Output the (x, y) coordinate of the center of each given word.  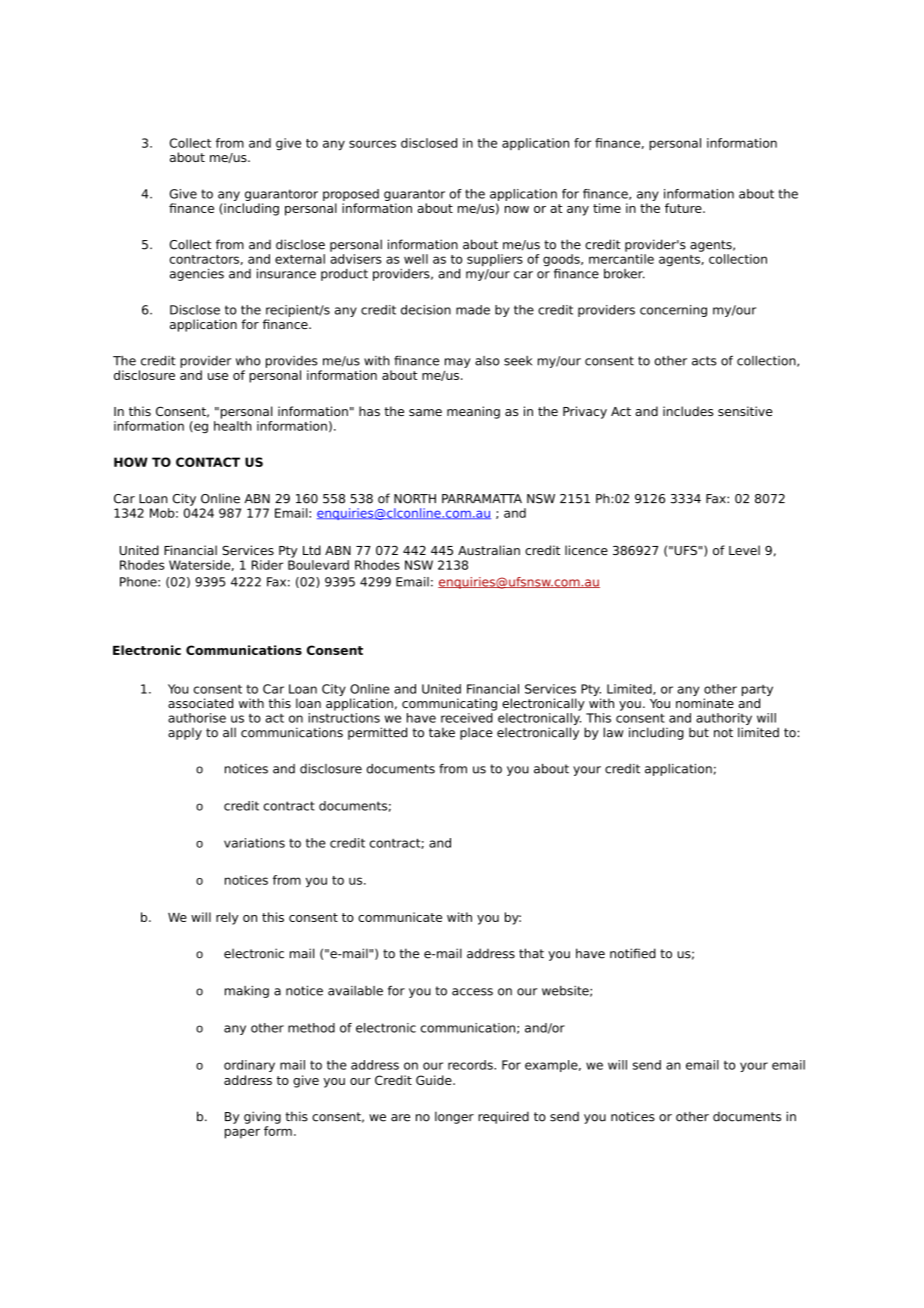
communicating (449, 704)
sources (372, 144)
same (425, 412)
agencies (197, 275)
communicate (400, 917)
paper (242, 1134)
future (684, 208)
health (233, 426)
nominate (705, 703)
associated (200, 703)
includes (688, 411)
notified (633, 953)
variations (254, 843)
